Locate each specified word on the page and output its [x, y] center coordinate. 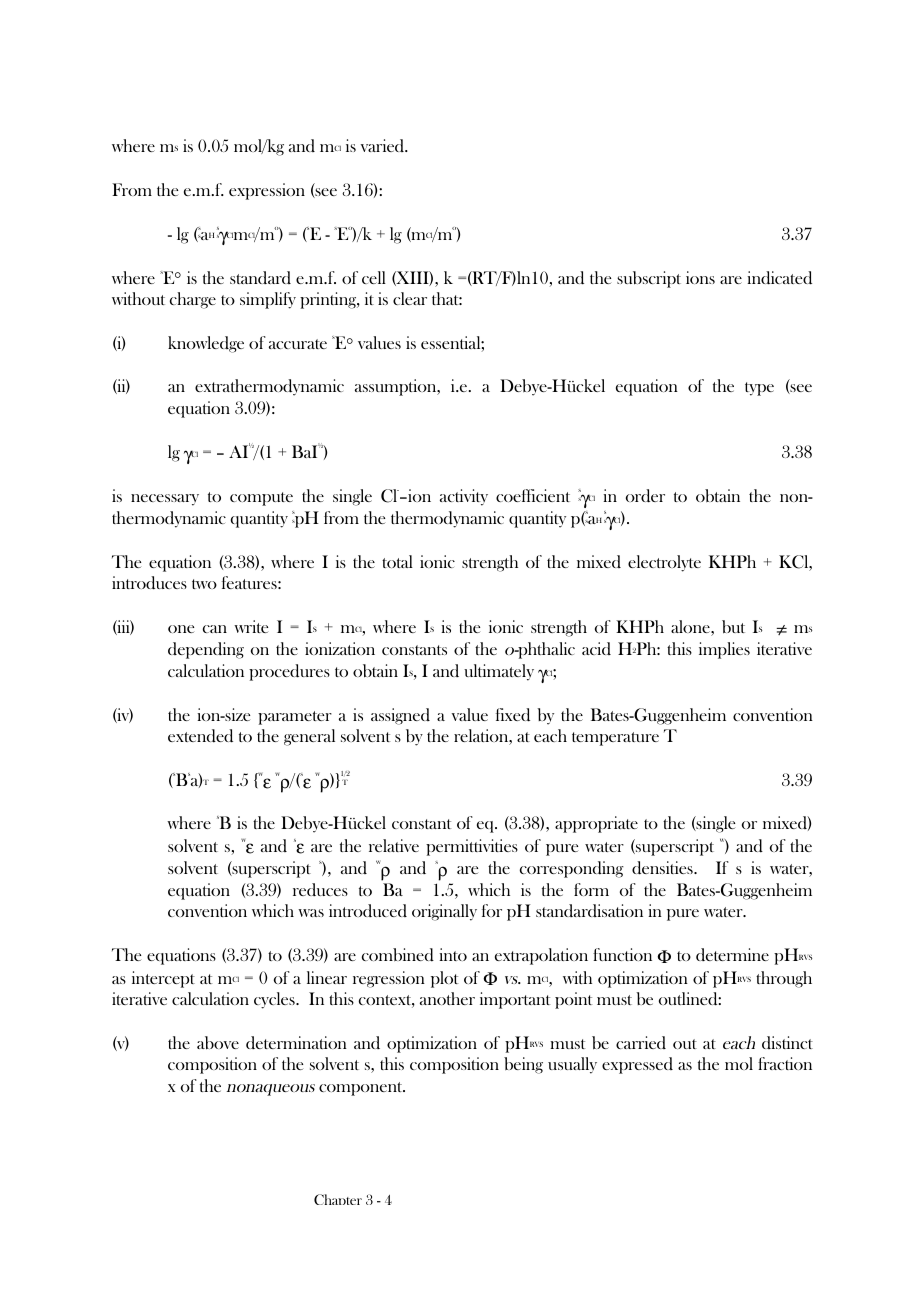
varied [384, 145]
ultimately [499, 672]
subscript [649, 279]
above [218, 1043]
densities [663, 868]
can [215, 629]
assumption [397, 387]
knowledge [206, 344]
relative [394, 845]
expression [267, 191]
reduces [320, 889]
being [523, 1065]
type [759, 389]
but [733, 627]
